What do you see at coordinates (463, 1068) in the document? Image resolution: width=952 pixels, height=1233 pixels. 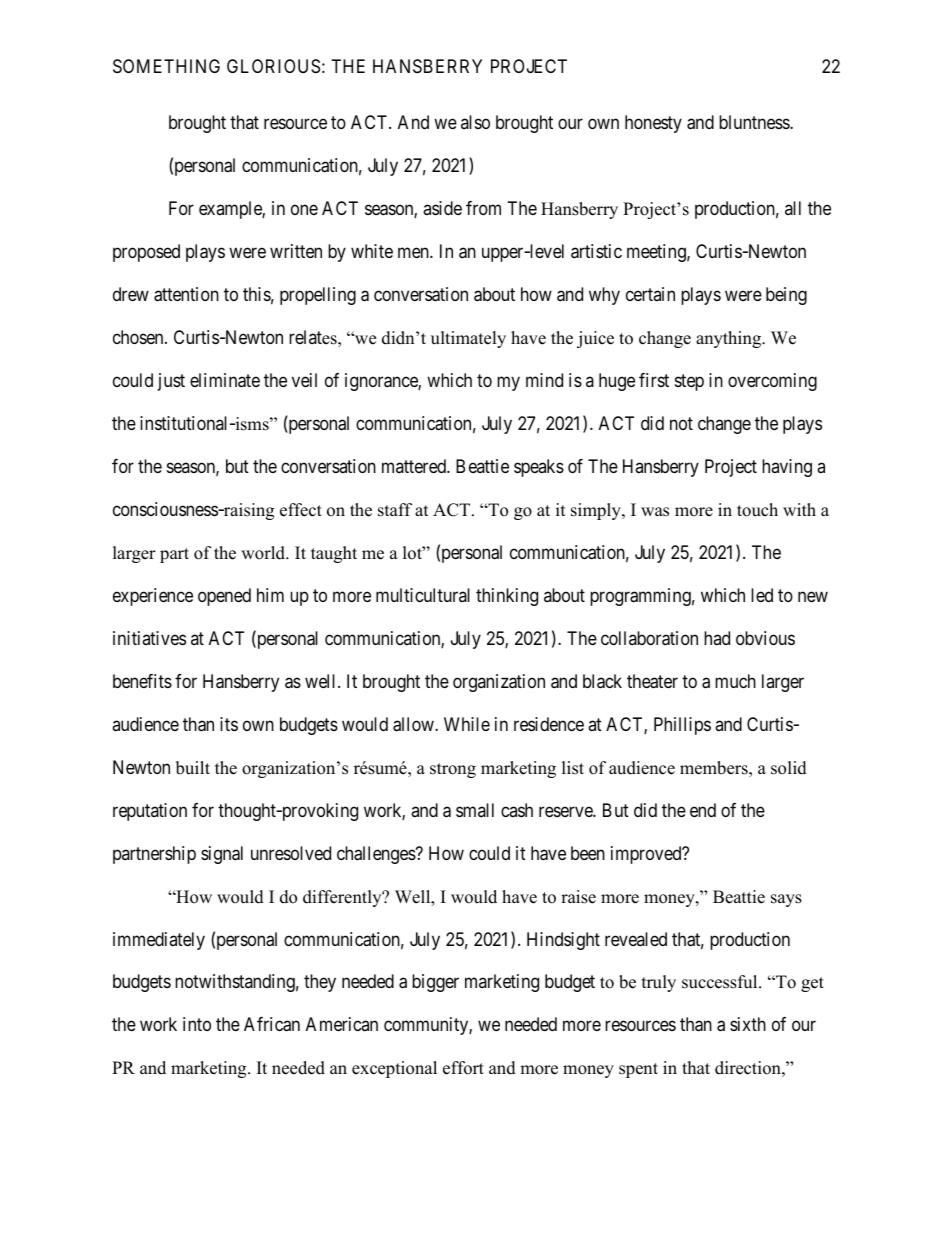 I see `effort` at bounding box center [463, 1068].
